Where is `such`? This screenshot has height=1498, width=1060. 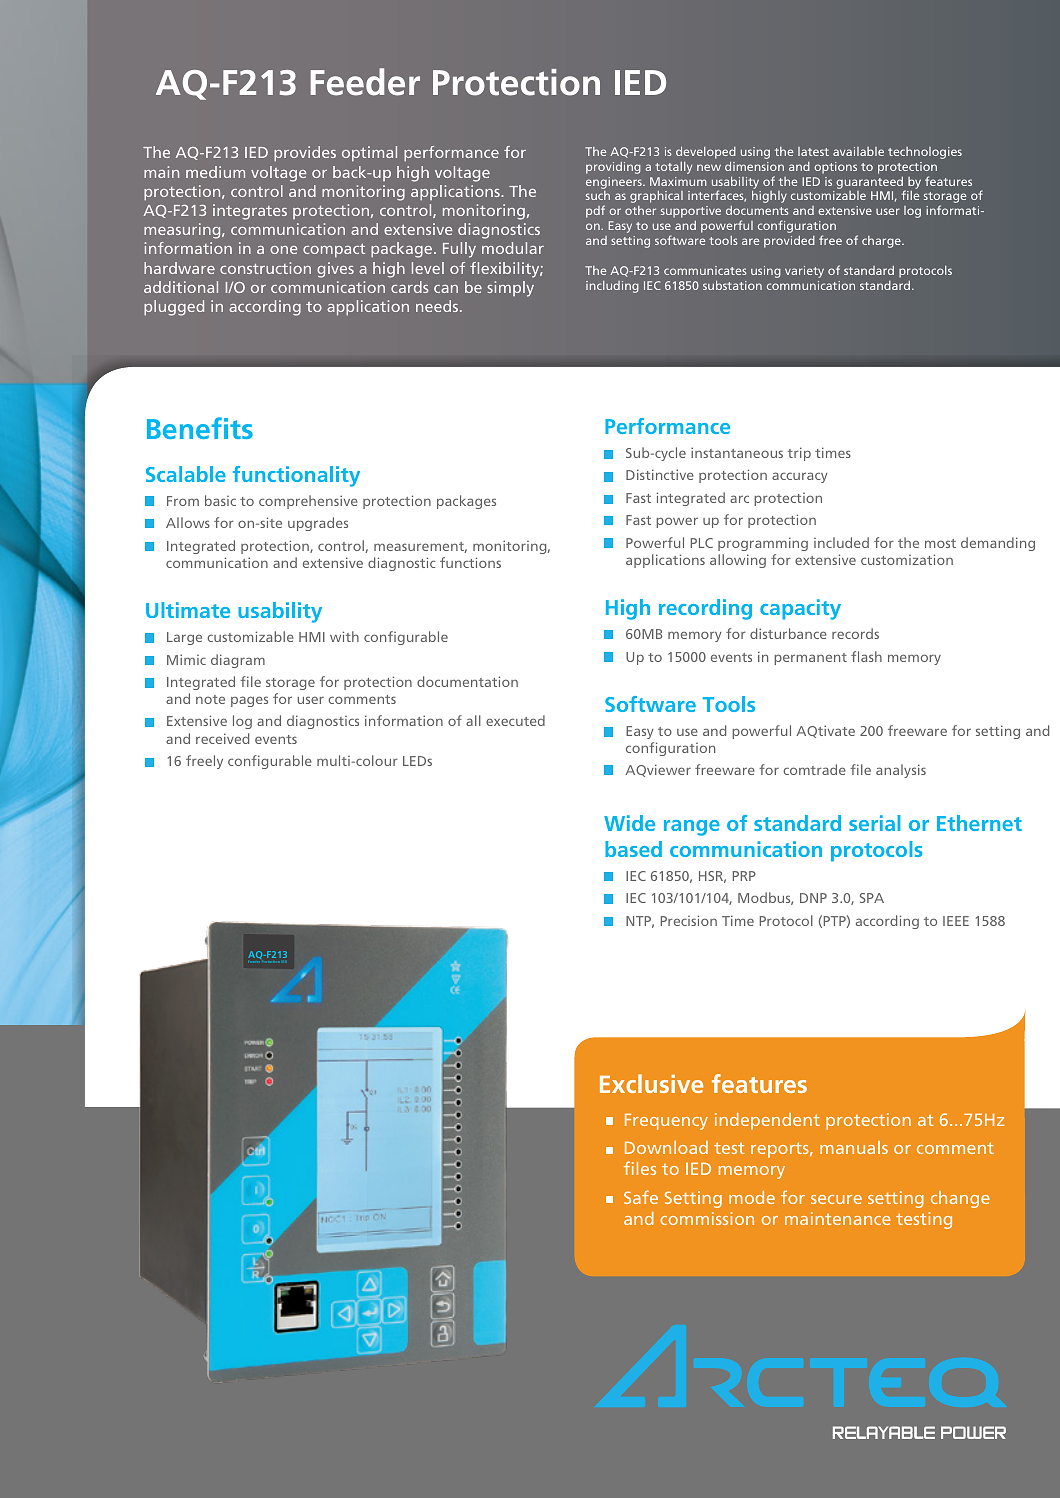 such is located at coordinates (598, 195).
